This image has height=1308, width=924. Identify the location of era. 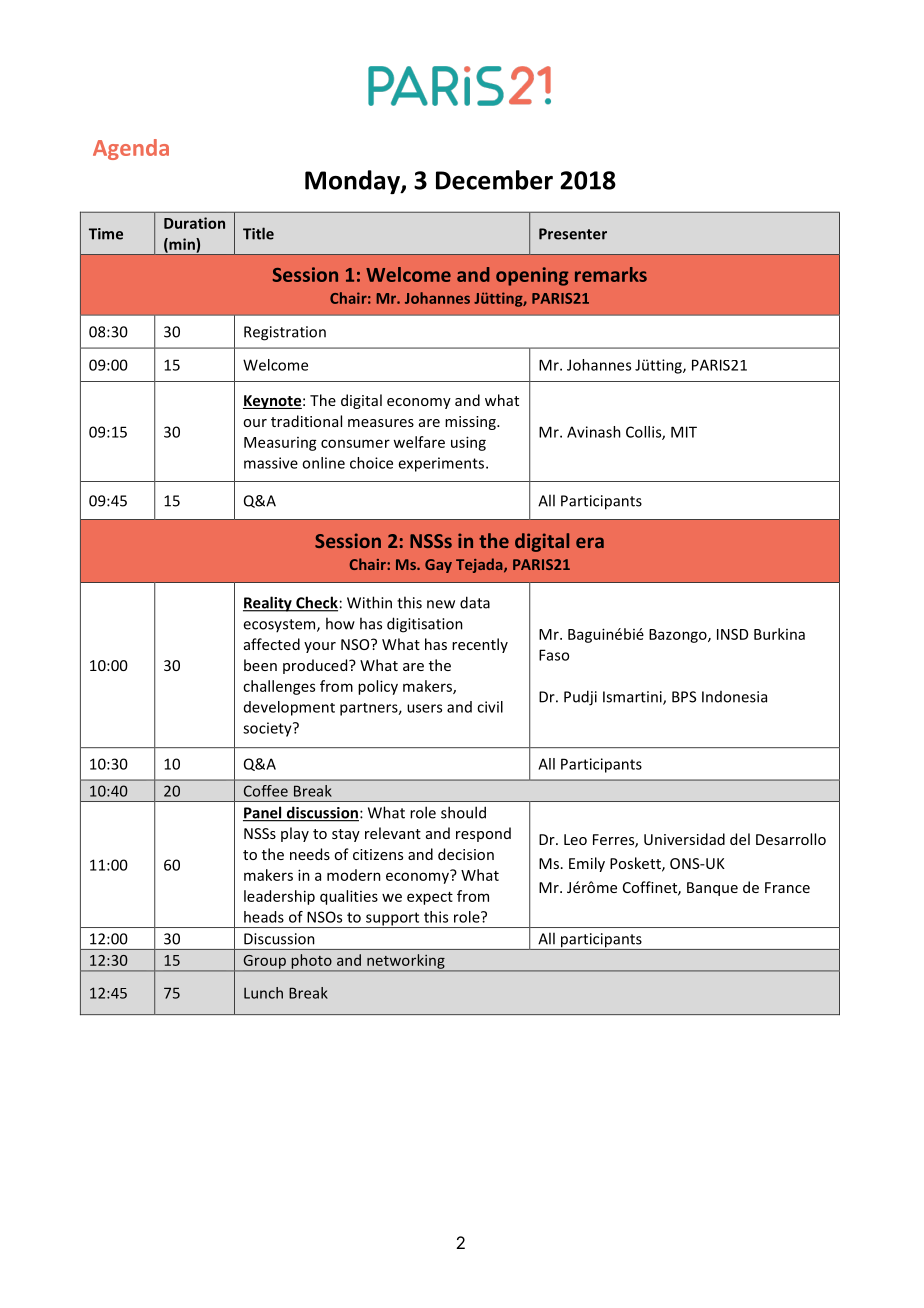
(590, 542).
